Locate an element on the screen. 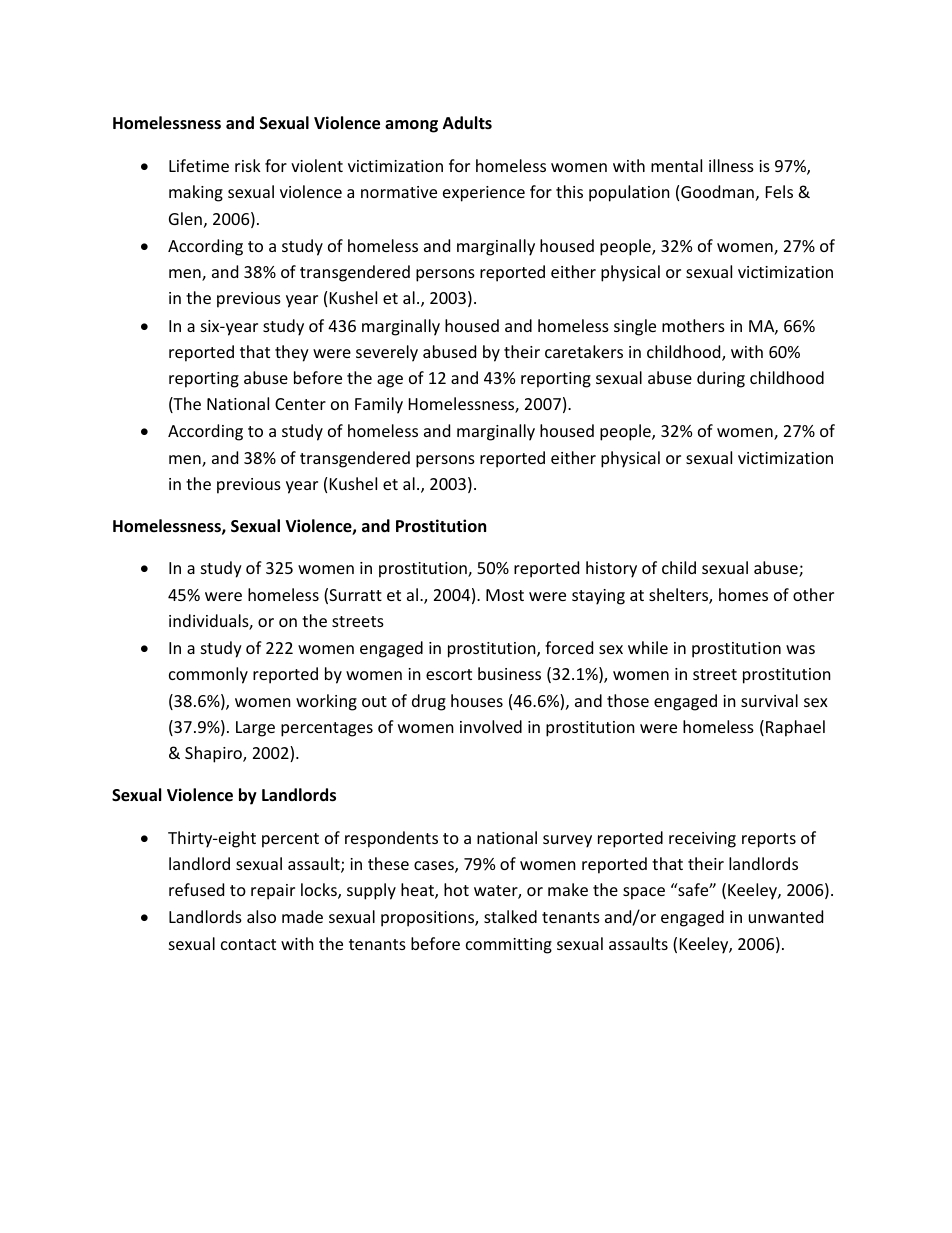 Image resolution: width=952 pixels, height=1233 pixels. during is located at coordinates (721, 379).
